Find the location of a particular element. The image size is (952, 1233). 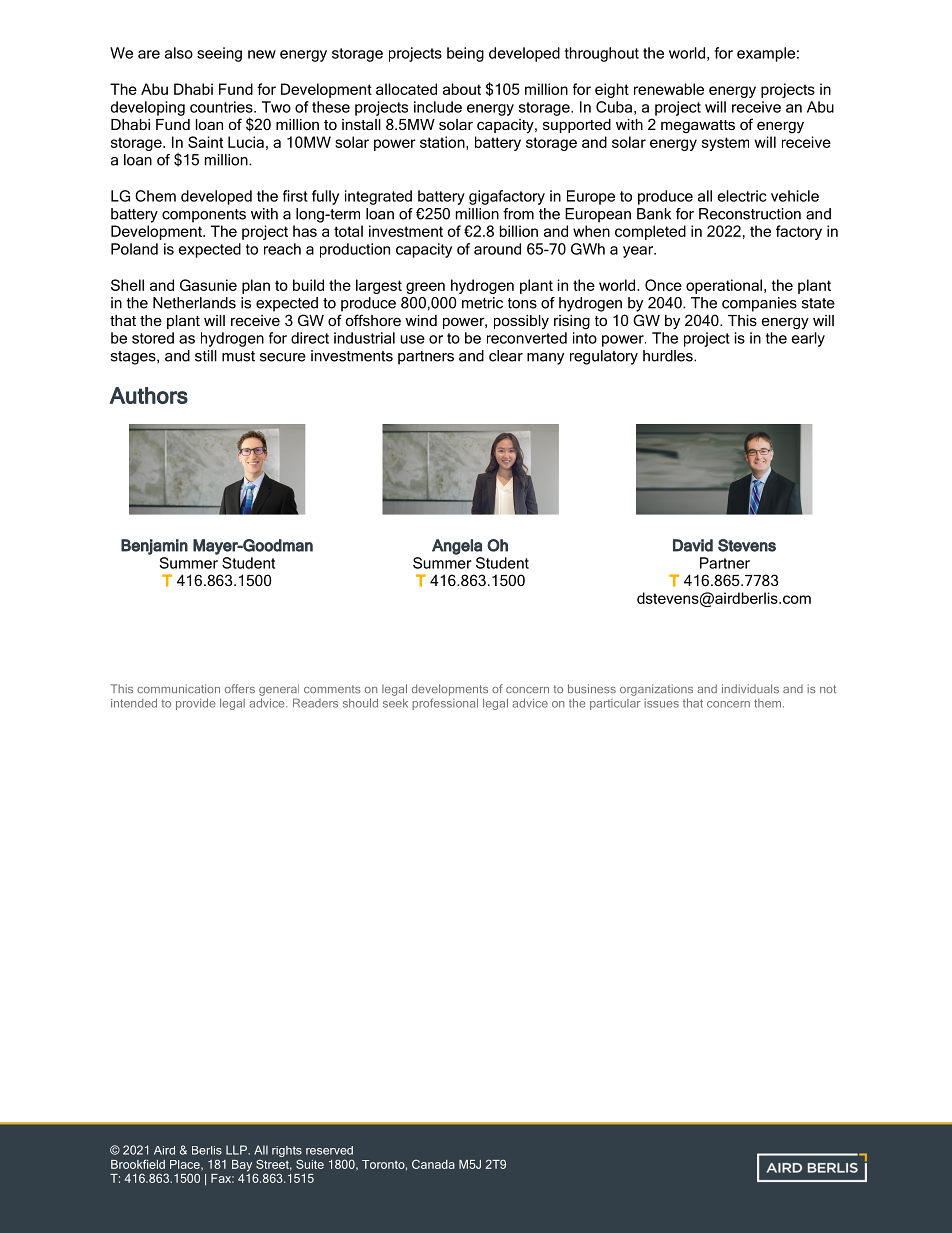

Benjamin is located at coordinates (154, 547).
